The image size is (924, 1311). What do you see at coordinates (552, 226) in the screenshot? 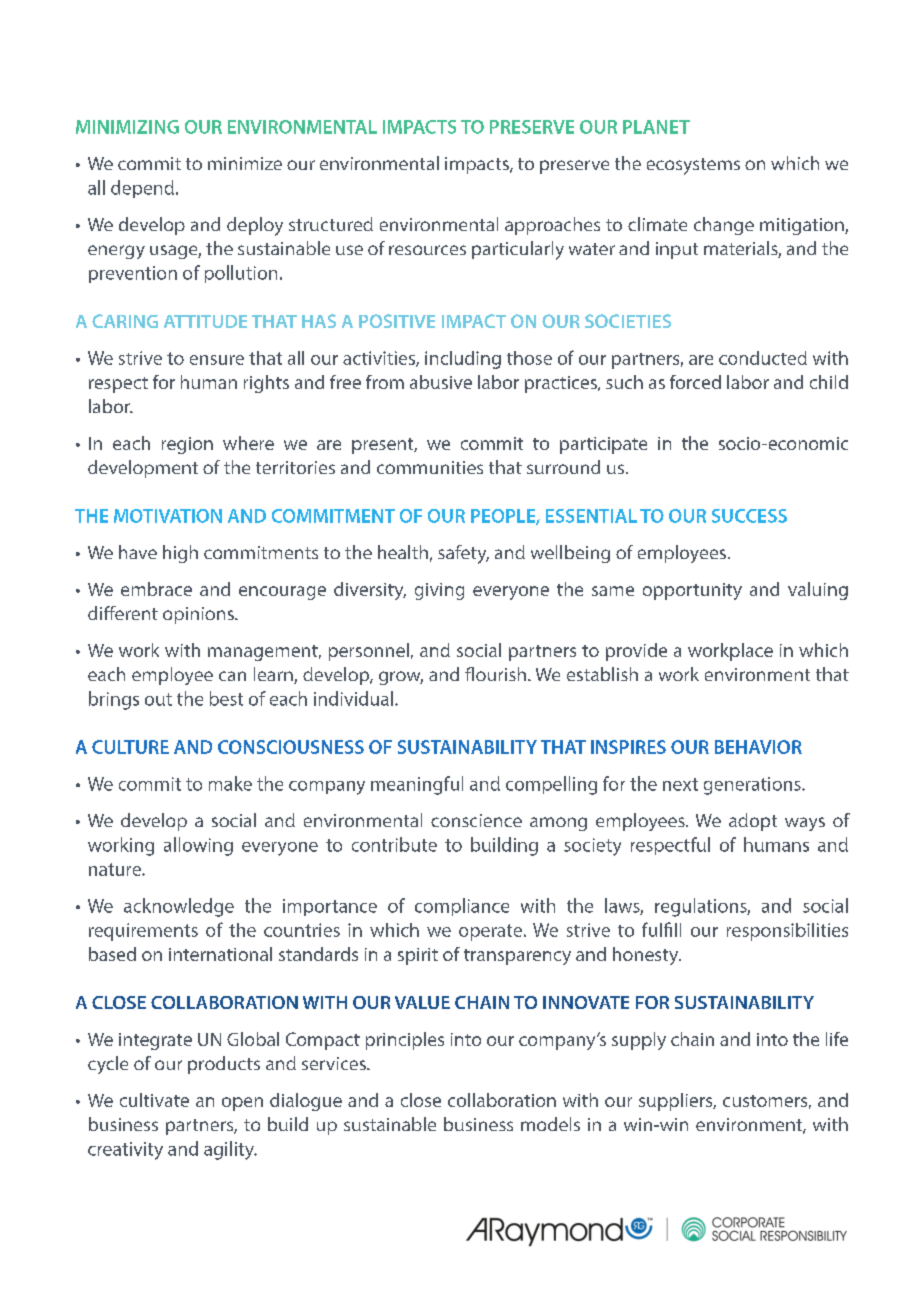
I see `approaches` at bounding box center [552, 226].
